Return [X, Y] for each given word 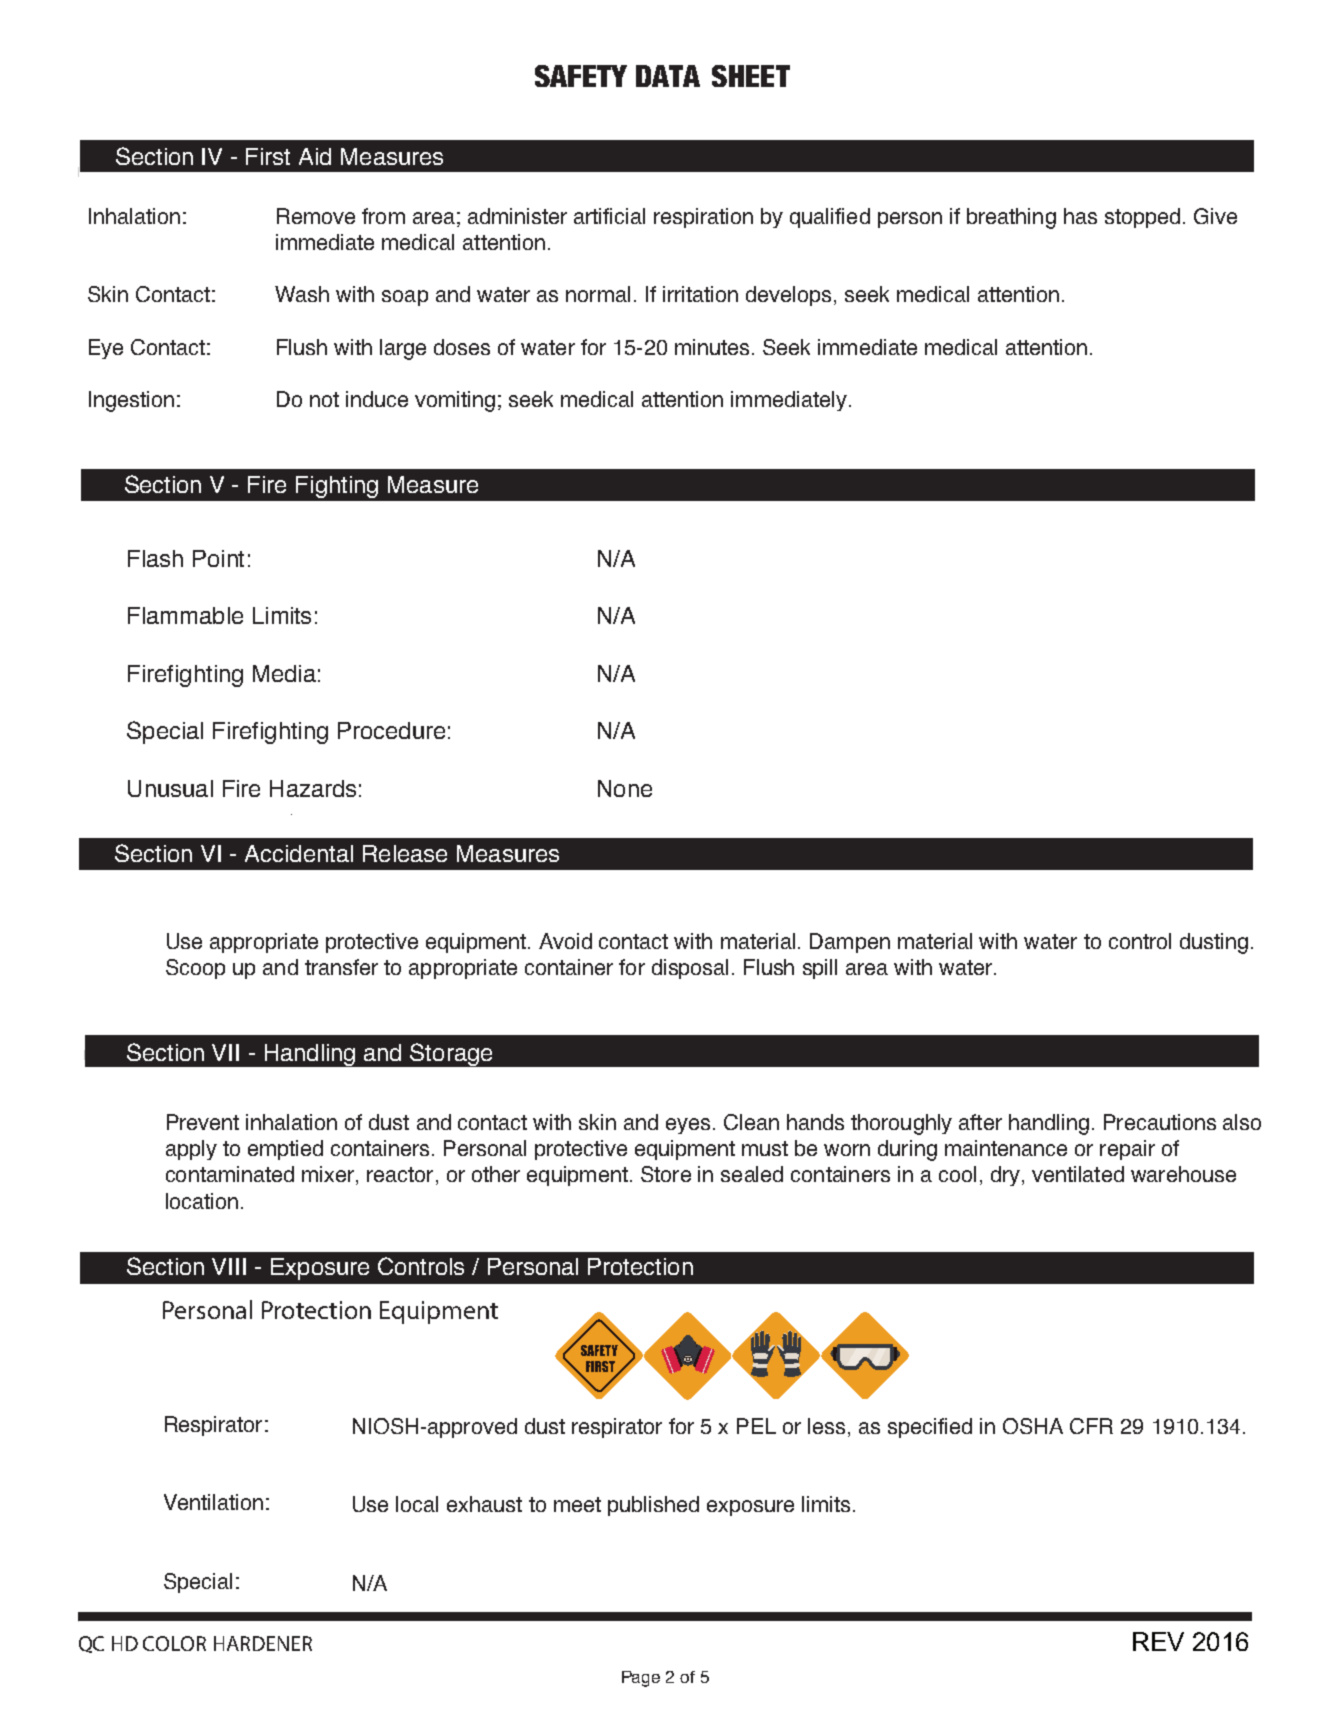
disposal [690, 969]
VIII [229, 1266]
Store [666, 1174]
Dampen [850, 943]
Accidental [299, 853]
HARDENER [263, 1643]
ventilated [1078, 1174]
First [268, 156]
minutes [712, 347]
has [1080, 216]
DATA [668, 76]
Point [218, 558]
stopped [1142, 218]
